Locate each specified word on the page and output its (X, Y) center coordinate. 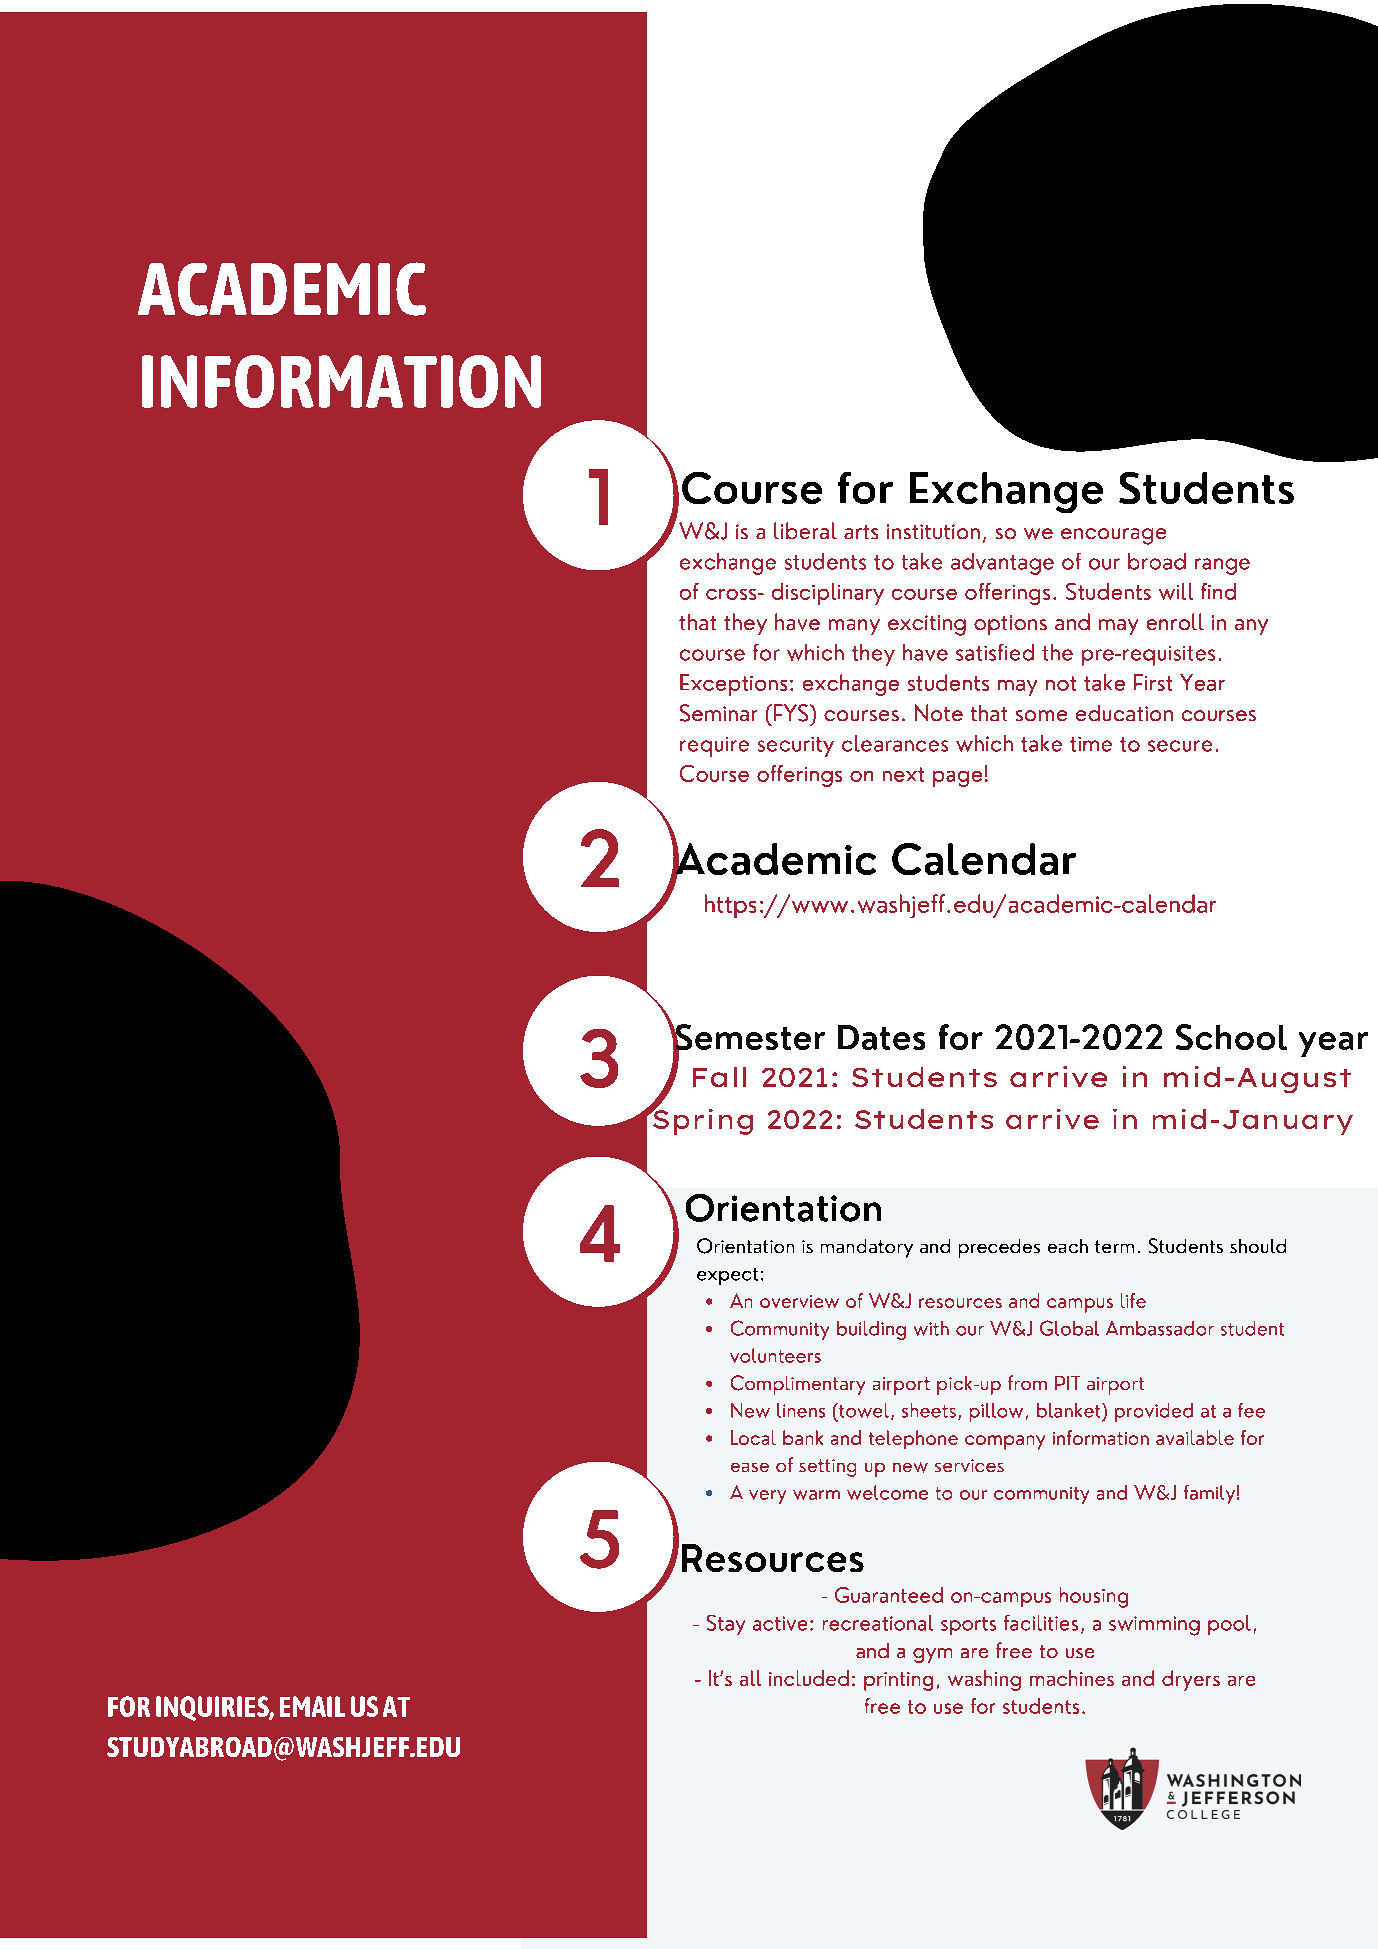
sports (968, 1626)
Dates (881, 1037)
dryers (1191, 1680)
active (780, 1623)
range (1222, 566)
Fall (719, 1077)
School (1231, 1037)
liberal (805, 530)
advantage (1002, 564)
